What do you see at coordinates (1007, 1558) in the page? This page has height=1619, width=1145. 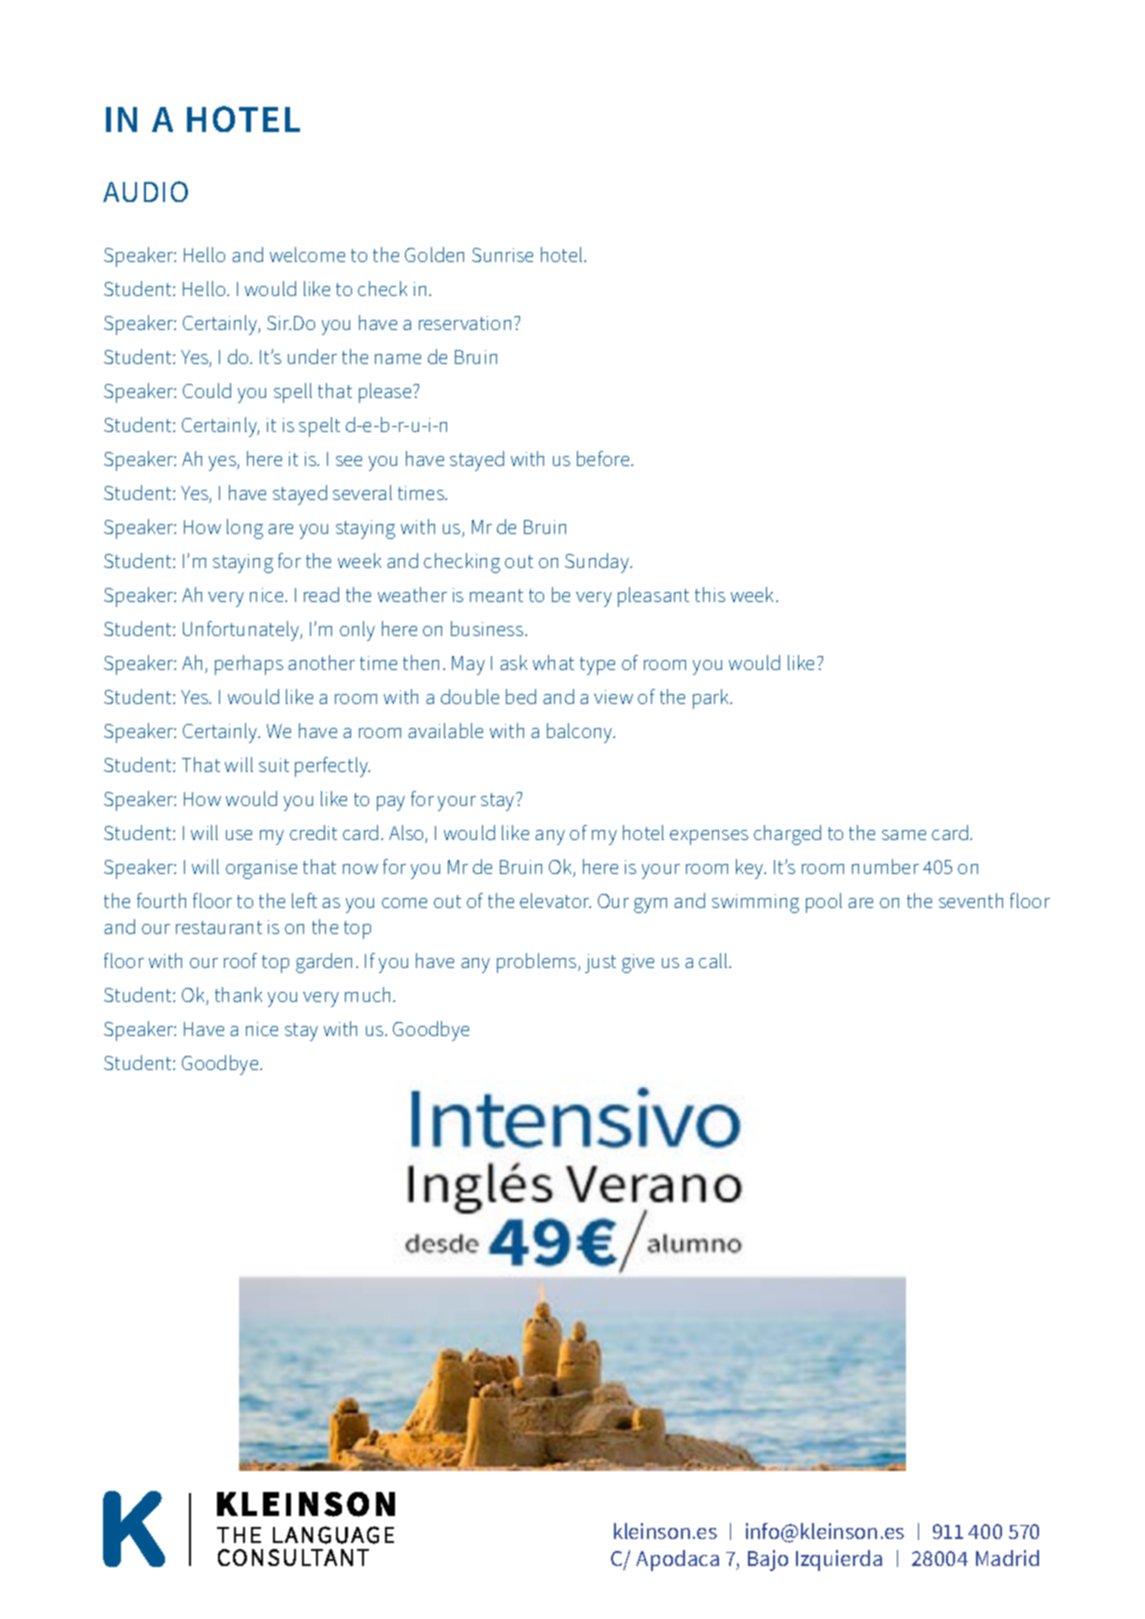 I see `Madrid` at bounding box center [1007, 1558].
